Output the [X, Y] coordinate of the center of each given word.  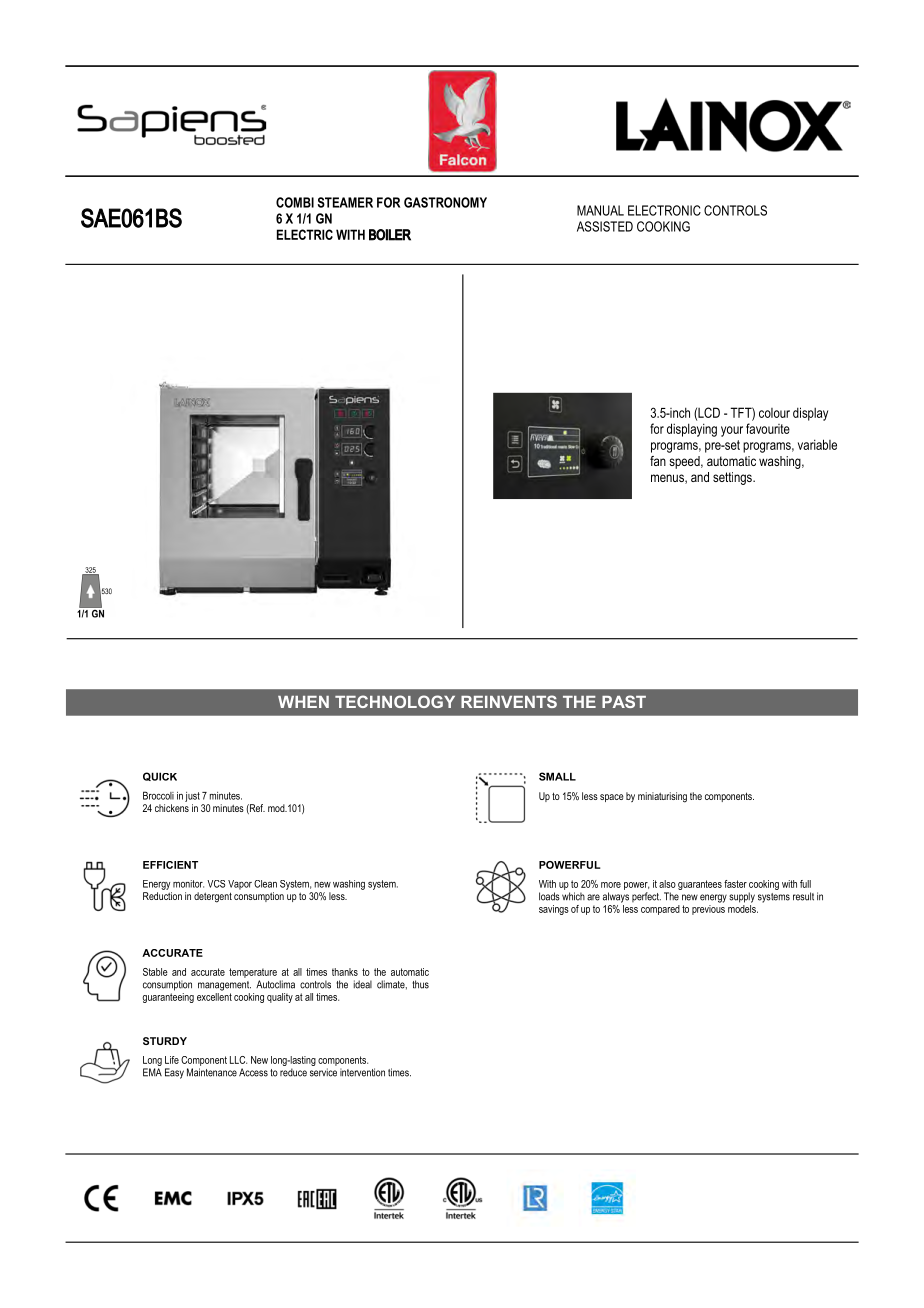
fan [658, 461]
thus [420, 984]
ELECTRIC [305, 234]
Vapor [240, 885]
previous [708, 908]
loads [549, 896]
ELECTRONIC [664, 210]
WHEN [303, 702]
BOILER [390, 235]
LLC [238, 1060]
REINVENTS [509, 701]
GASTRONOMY [445, 202]
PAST [624, 701]
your [732, 431]
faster [735, 884]
